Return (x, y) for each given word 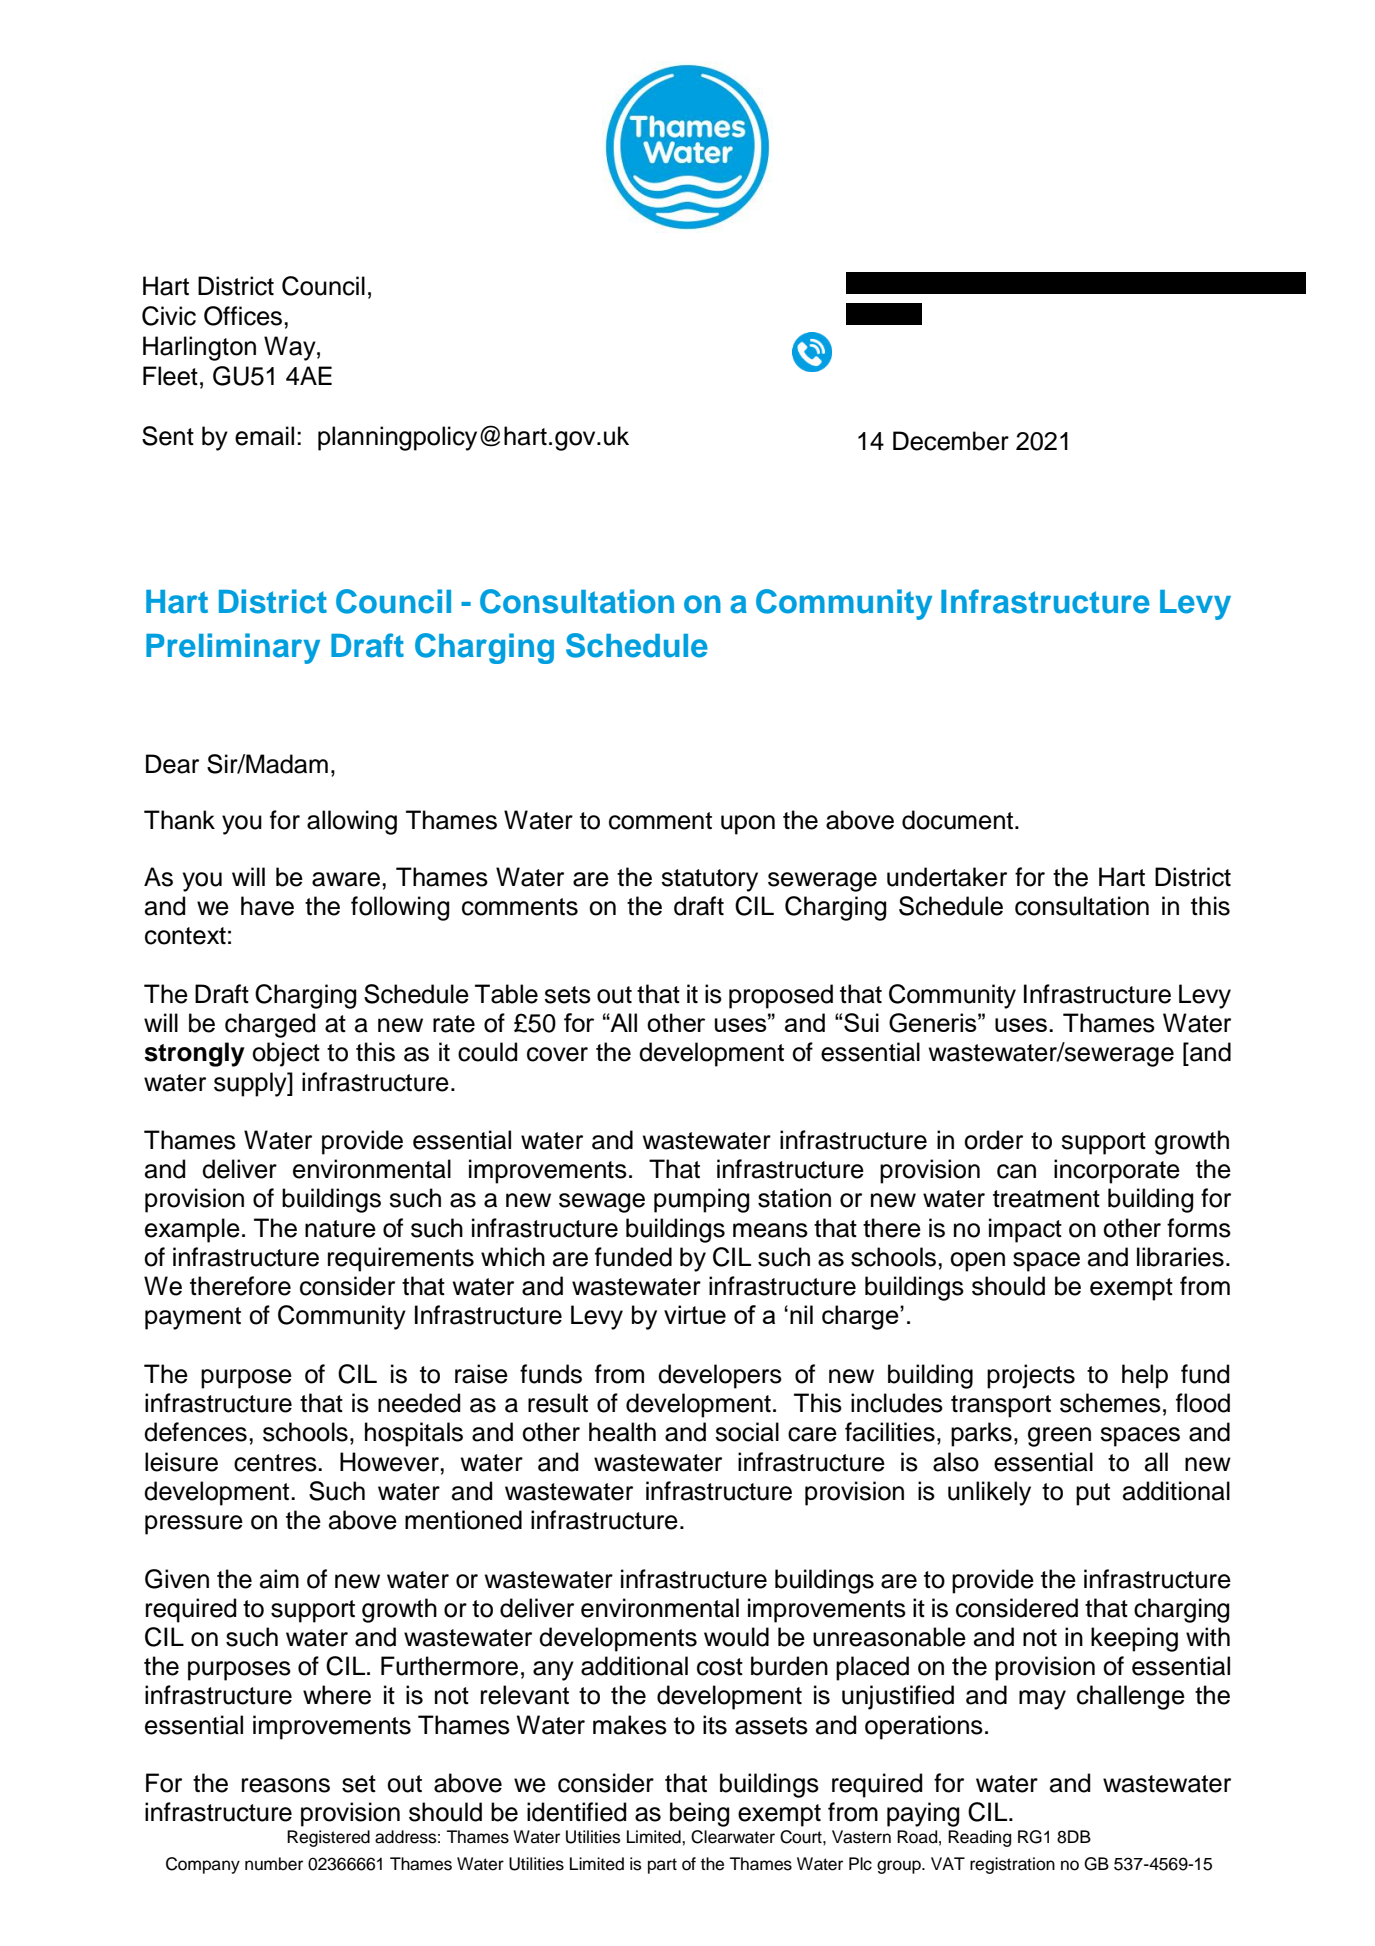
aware (346, 879)
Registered (328, 1838)
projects (1031, 1376)
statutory (709, 880)
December (951, 441)
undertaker (947, 877)
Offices (243, 316)
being (699, 1814)
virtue (695, 1314)
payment (193, 1318)
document (959, 820)
